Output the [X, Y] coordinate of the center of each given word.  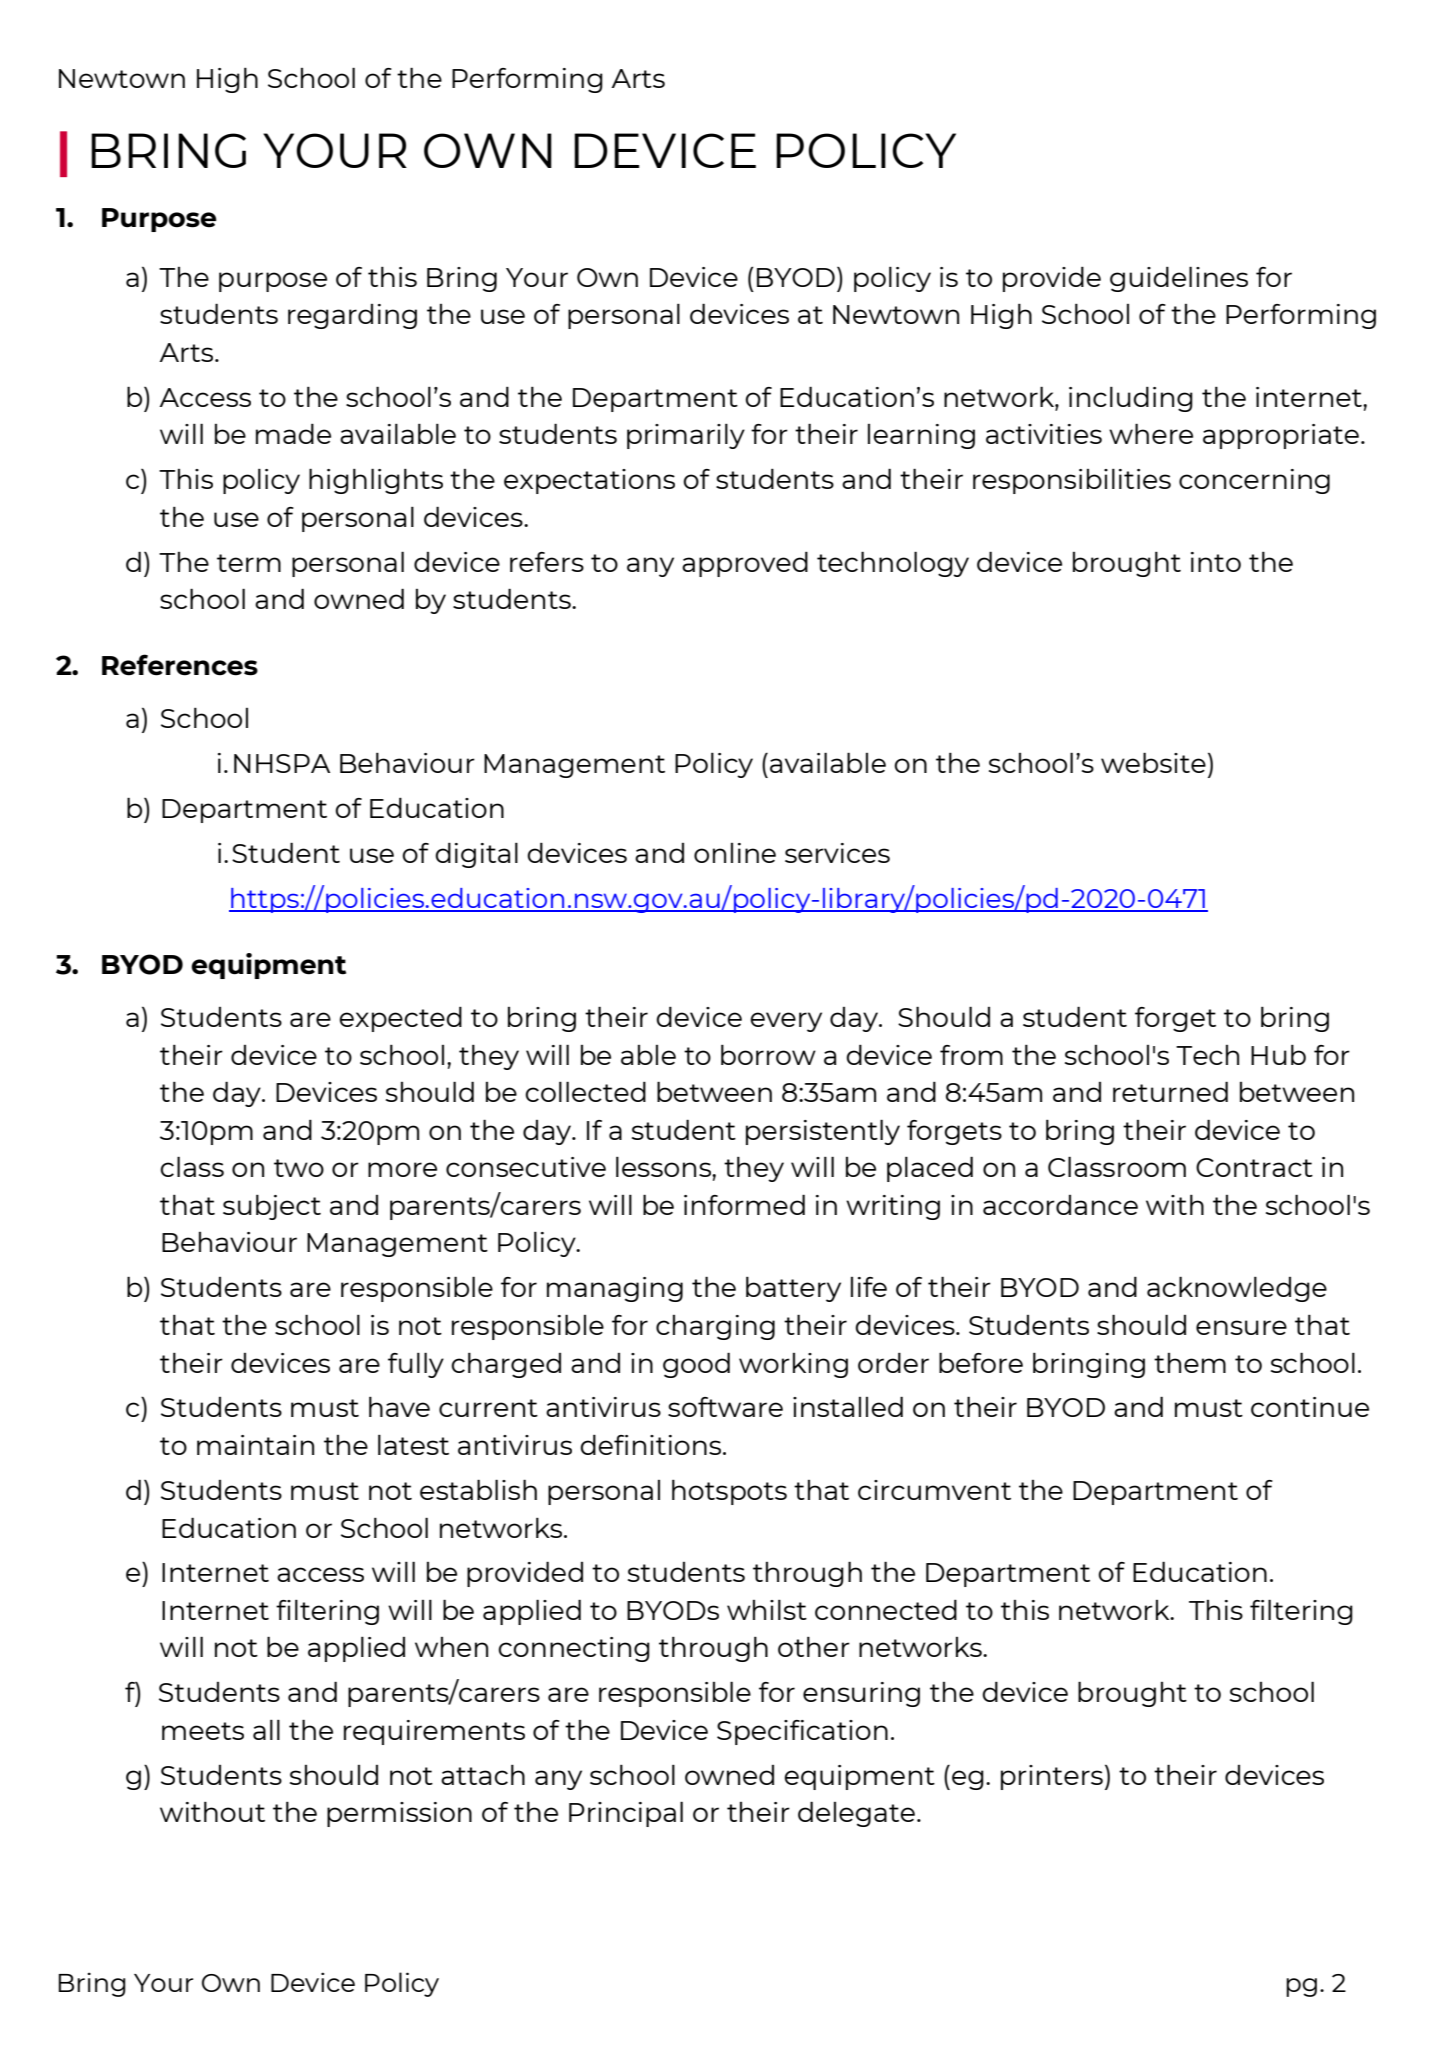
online [735, 853]
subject [272, 1207]
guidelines [1179, 279]
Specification [802, 1732]
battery [793, 1289]
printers [1052, 1777]
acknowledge [1237, 1289]
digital [476, 855]
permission [399, 1814]
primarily [686, 436]
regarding [352, 316]
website [1153, 762]
